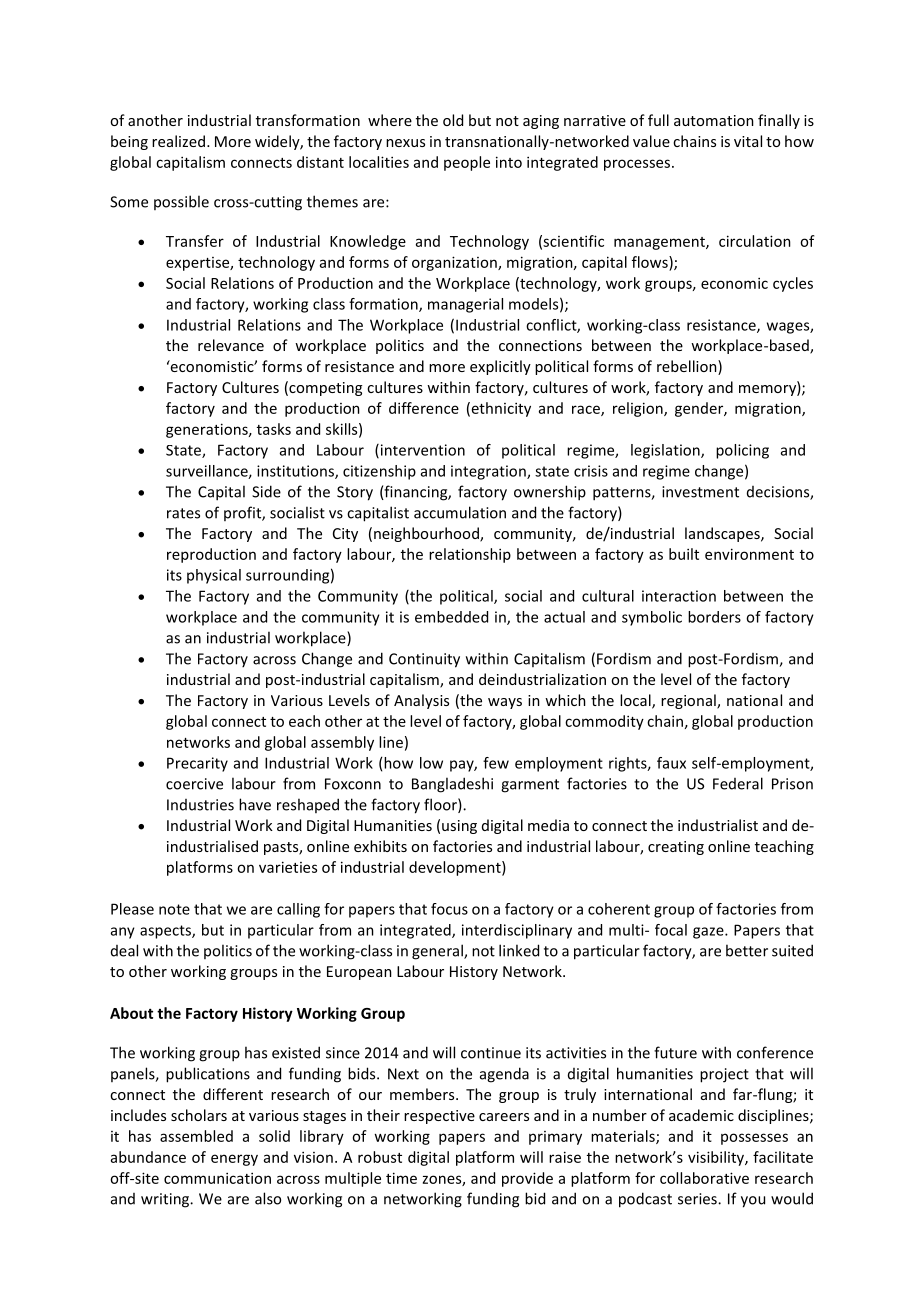  I want to click on Continuity, so click(424, 660).
